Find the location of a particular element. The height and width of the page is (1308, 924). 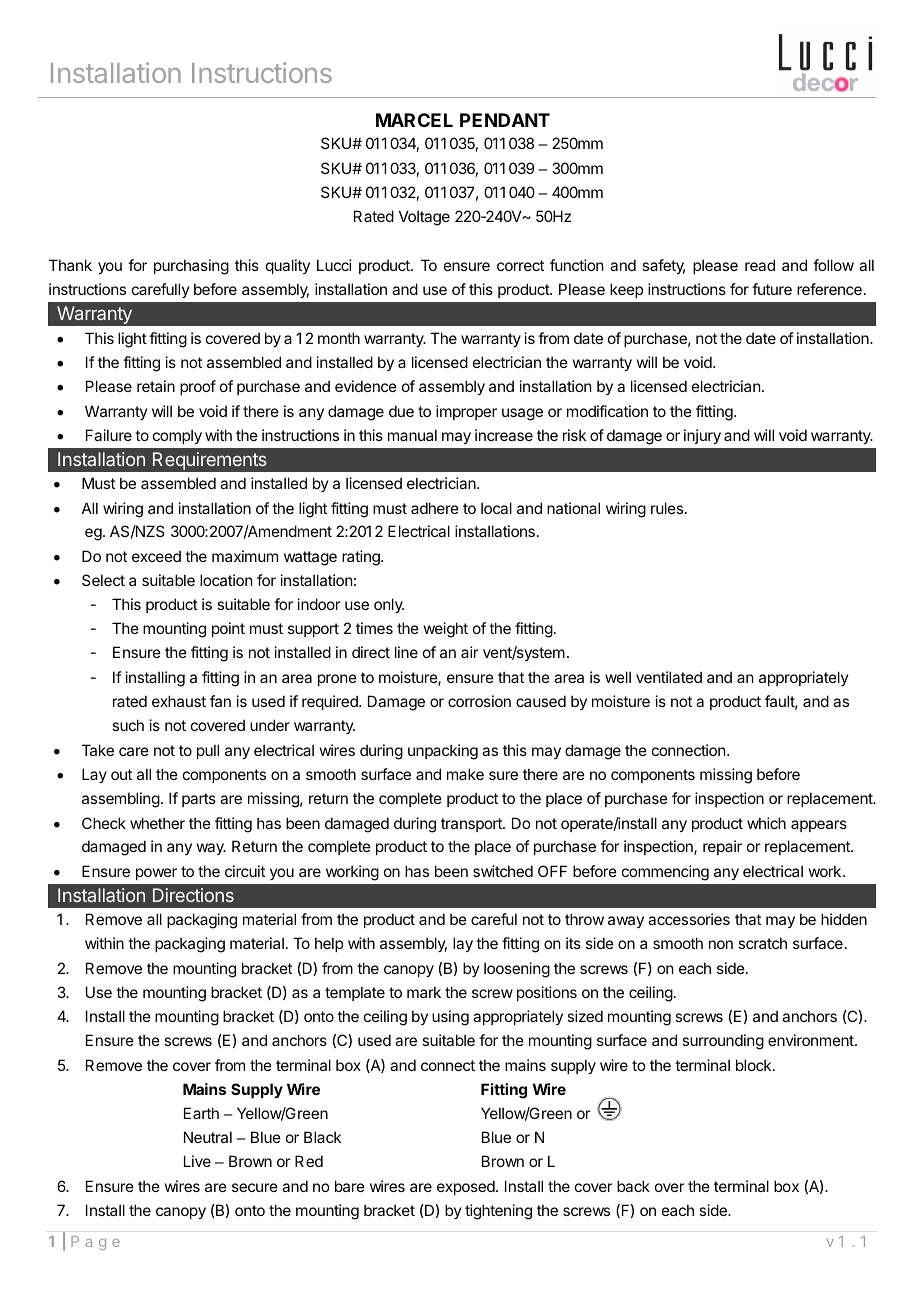

weight is located at coordinates (446, 630).
